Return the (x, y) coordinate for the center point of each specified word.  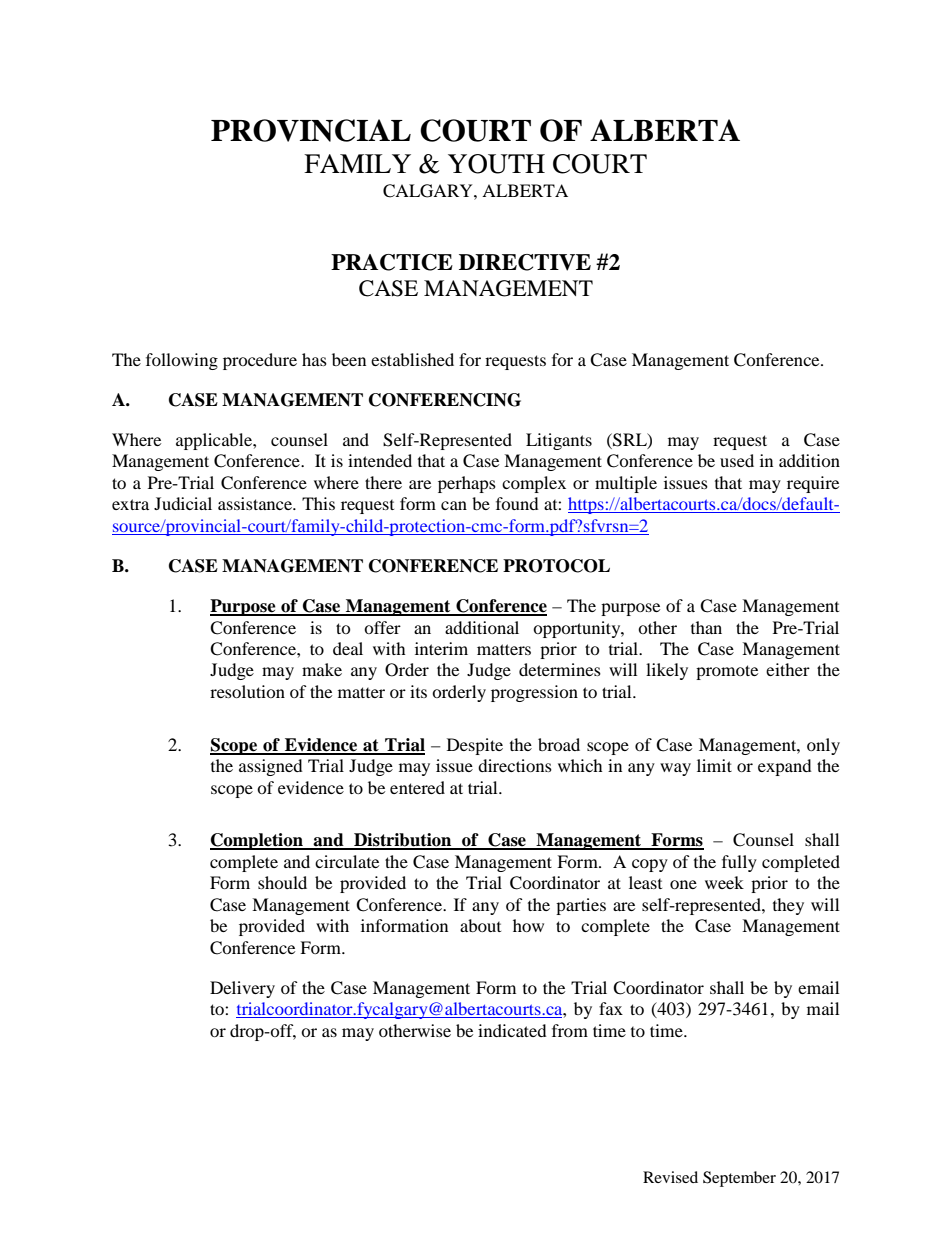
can (454, 505)
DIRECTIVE (525, 262)
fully (739, 863)
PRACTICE (392, 262)
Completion (257, 841)
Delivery (242, 989)
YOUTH (496, 164)
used (737, 460)
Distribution (403, 841)
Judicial (183, 503)
